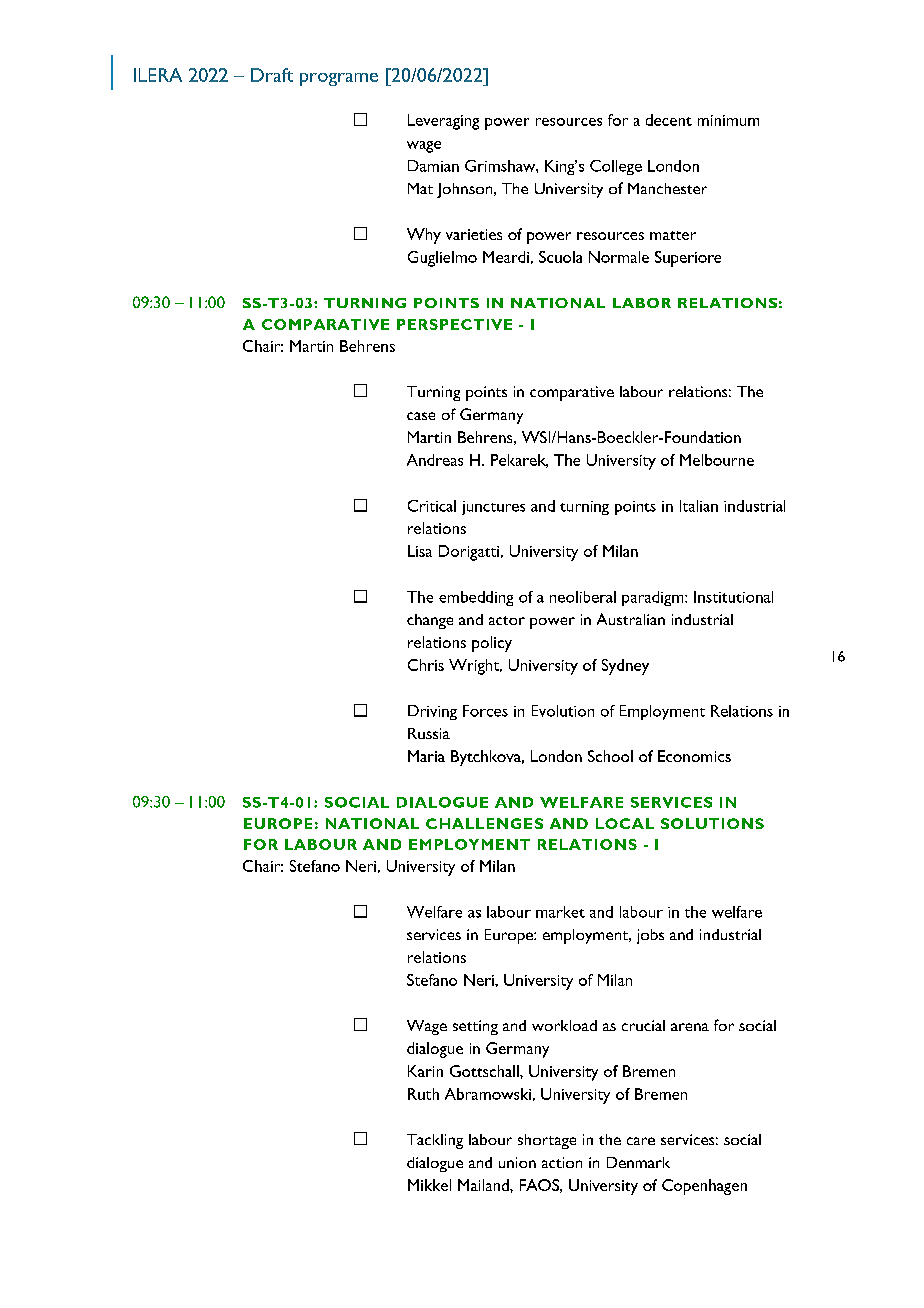 The image size is (924, 1308). I want to click on decent, so click(669, 120).
